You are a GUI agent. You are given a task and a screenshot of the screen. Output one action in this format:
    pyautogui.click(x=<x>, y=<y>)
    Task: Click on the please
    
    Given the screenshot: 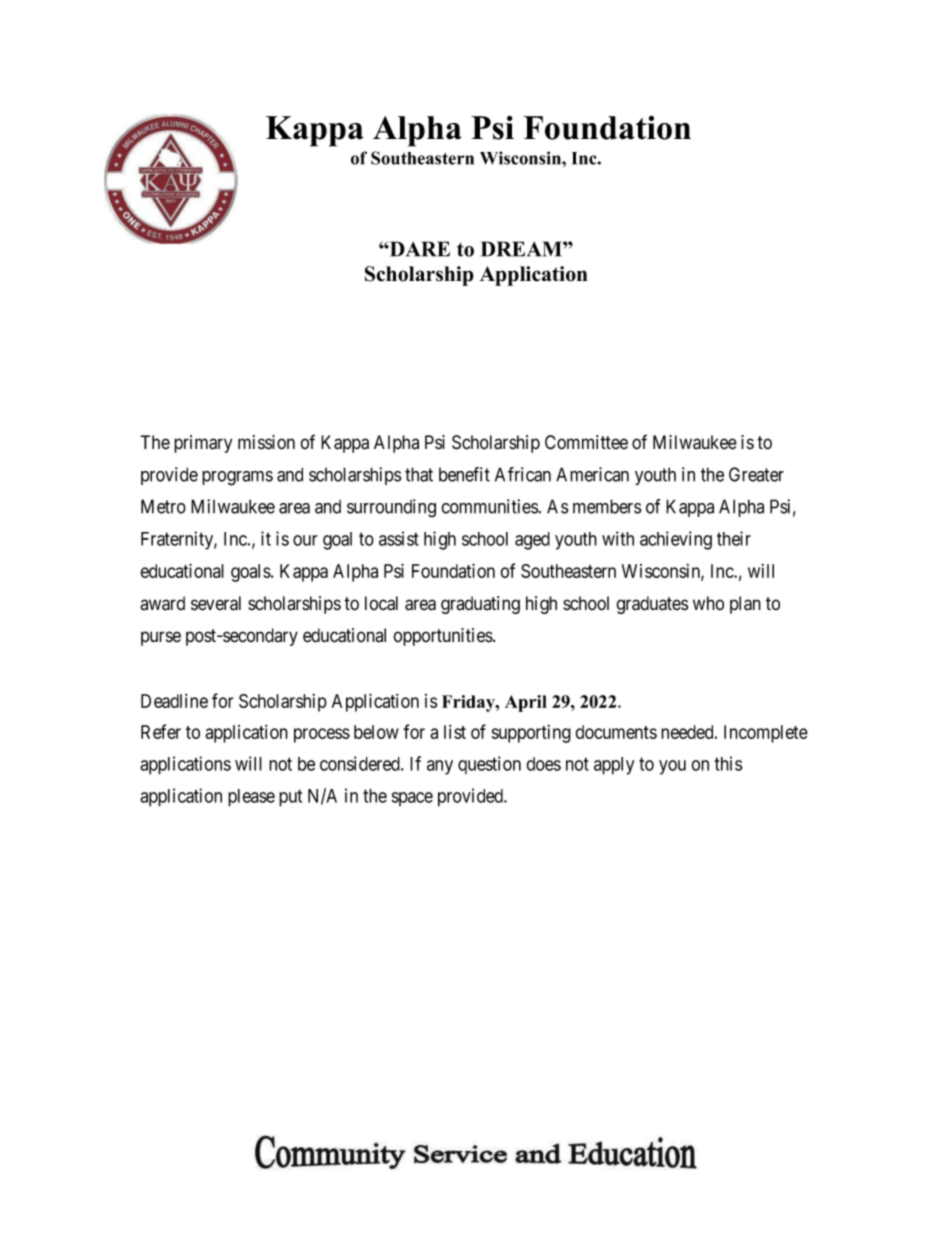 What is the action you would take?
    pyautogui.click(x=251, y=798)
